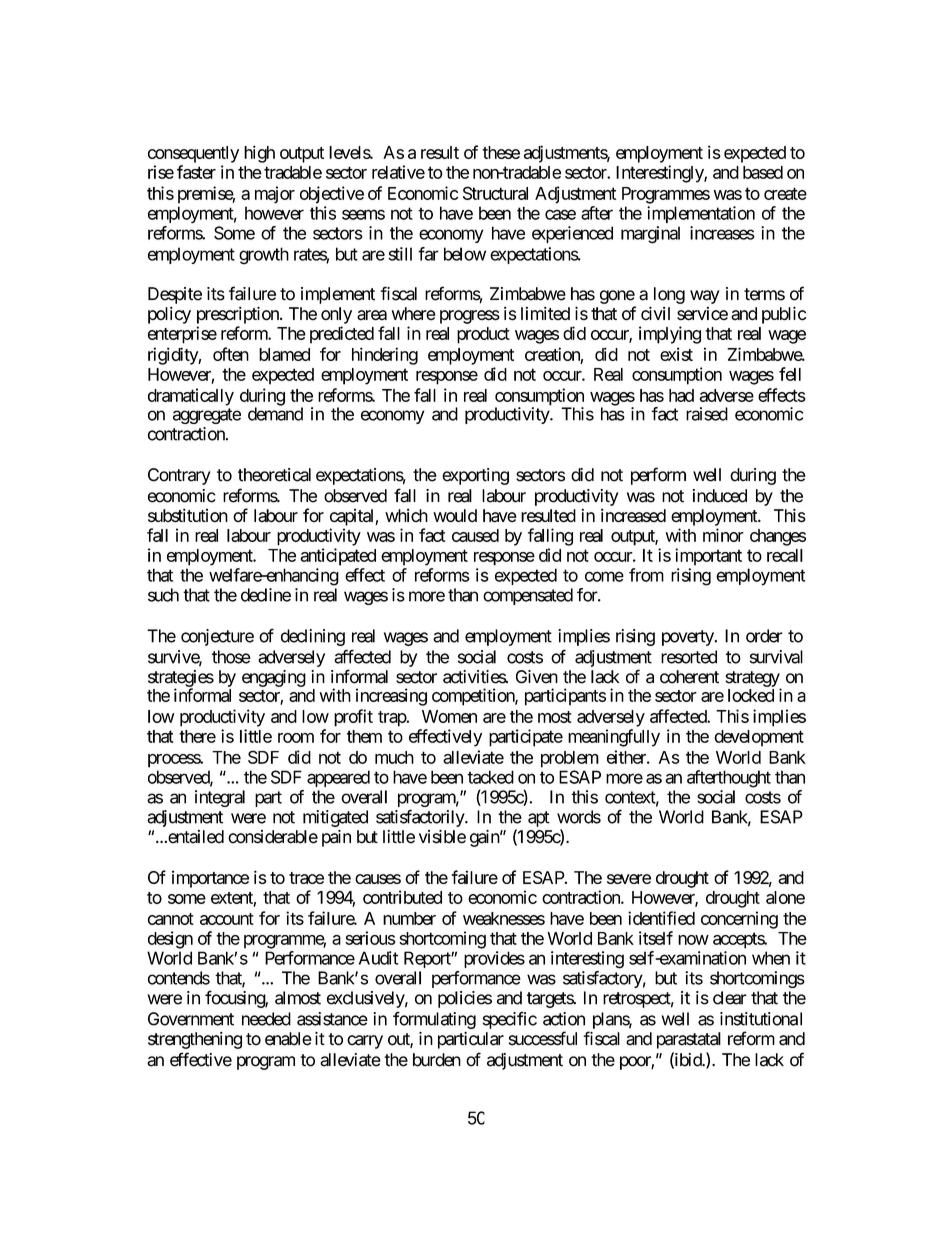 This image has height=1233, width=952. Describe the element at coordinates (275, 195) in the image. I see `major` at that location.
